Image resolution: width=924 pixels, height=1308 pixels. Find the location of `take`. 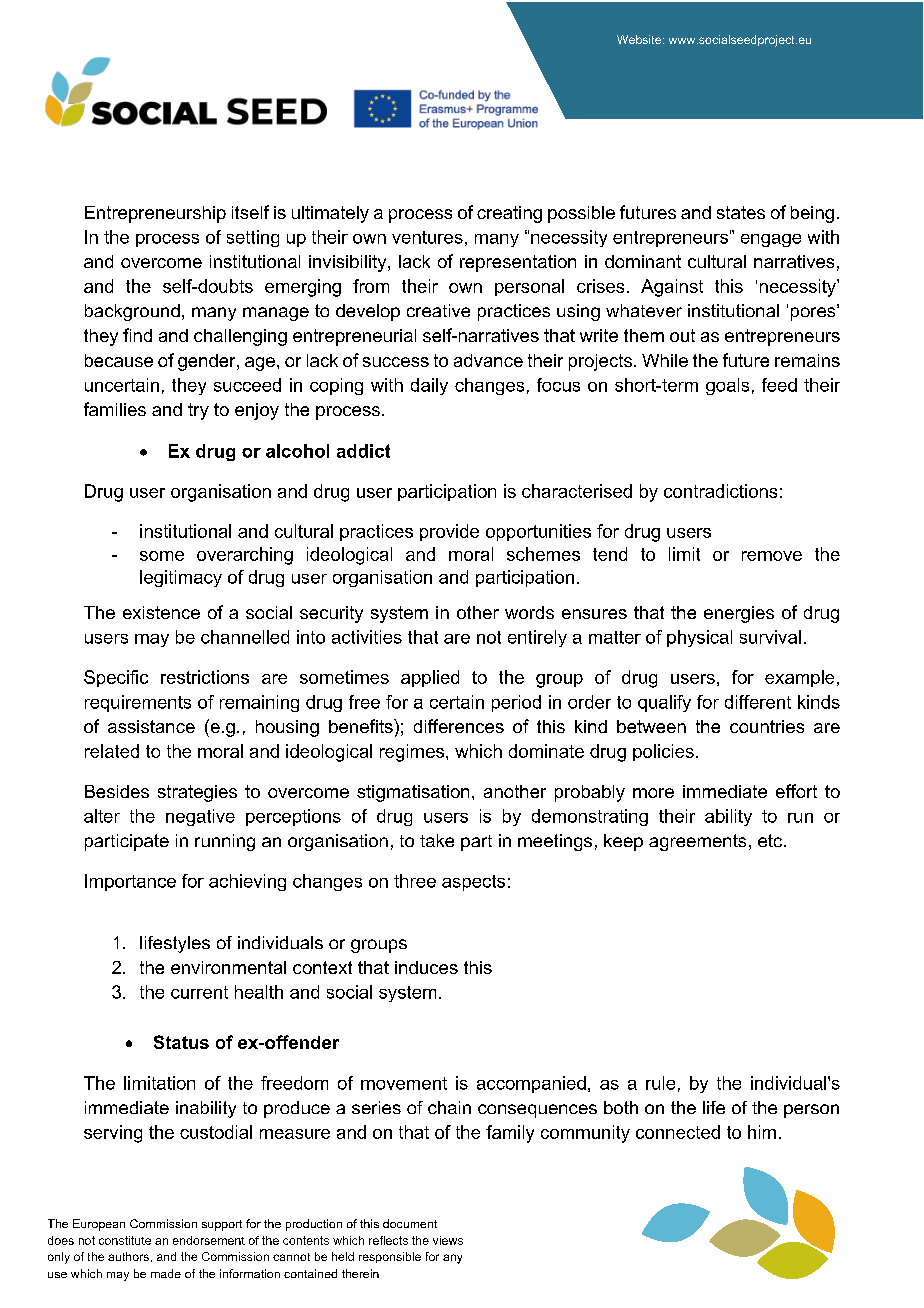

take is located at coordinates (437, 840).
